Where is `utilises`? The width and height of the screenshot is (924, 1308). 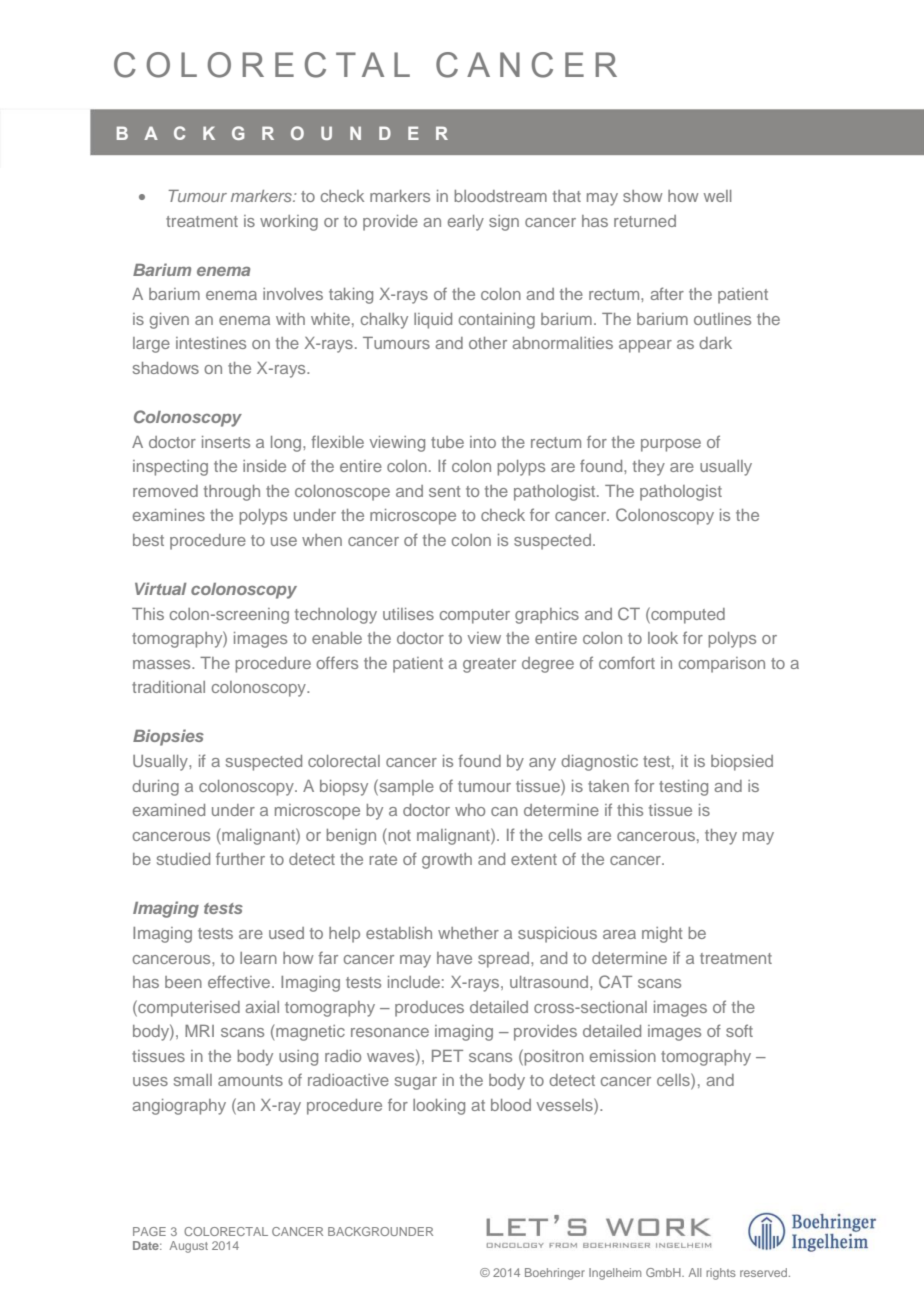
utilises is located at coordinates (408, 614).
